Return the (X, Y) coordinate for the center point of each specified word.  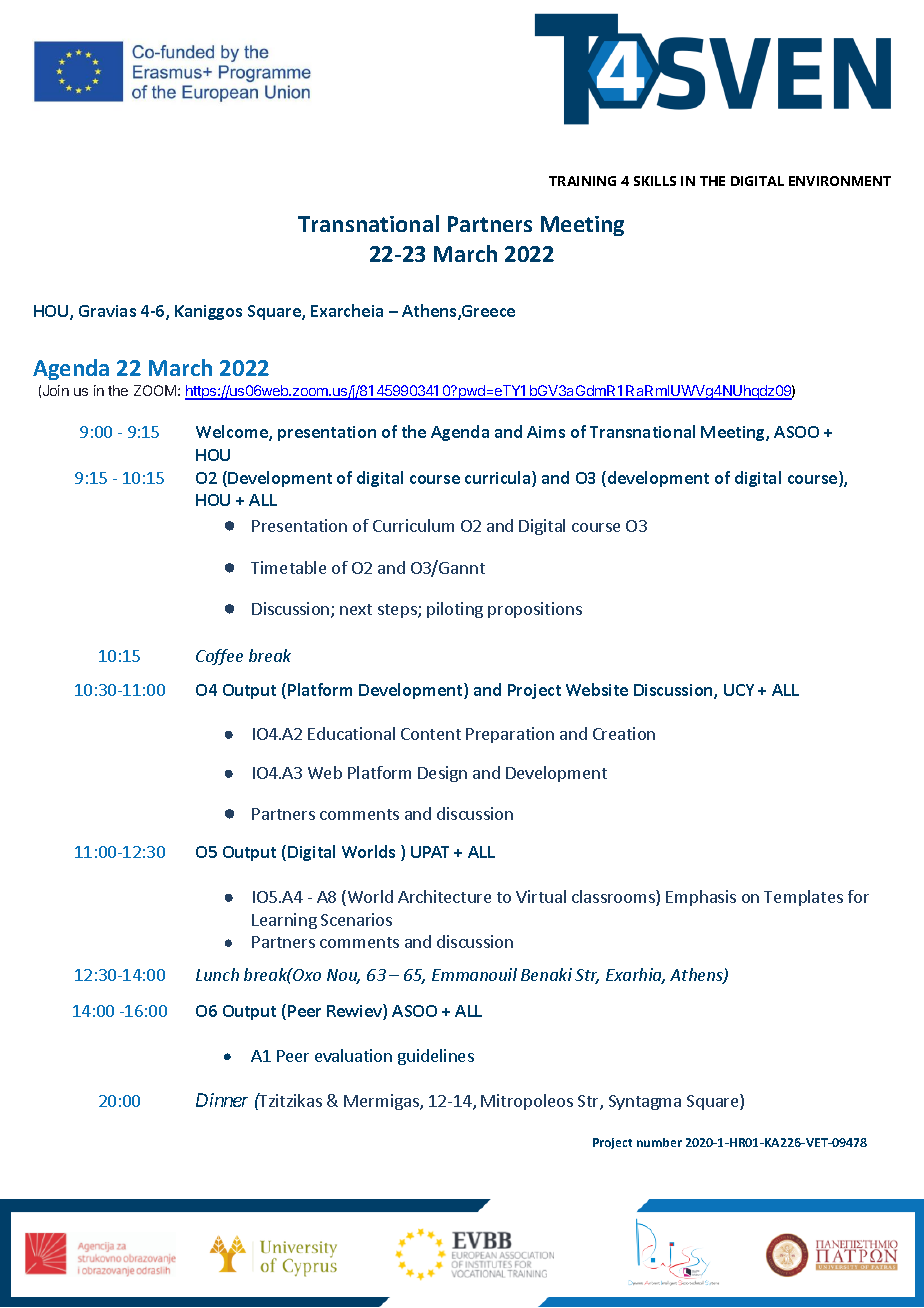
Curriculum (413, 525)
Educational (351, 733)
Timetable (288, 567)
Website (597, 689)
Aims (546, 432)
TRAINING (582, 181)
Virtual (541, 896)
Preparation (510, 735)
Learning (284, 921)
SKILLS (655, 181)
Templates (803, 898)
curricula (499, 479)
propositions (535, 610)
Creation (624, 733)
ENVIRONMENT (840, 181)
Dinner (222, 1100)
